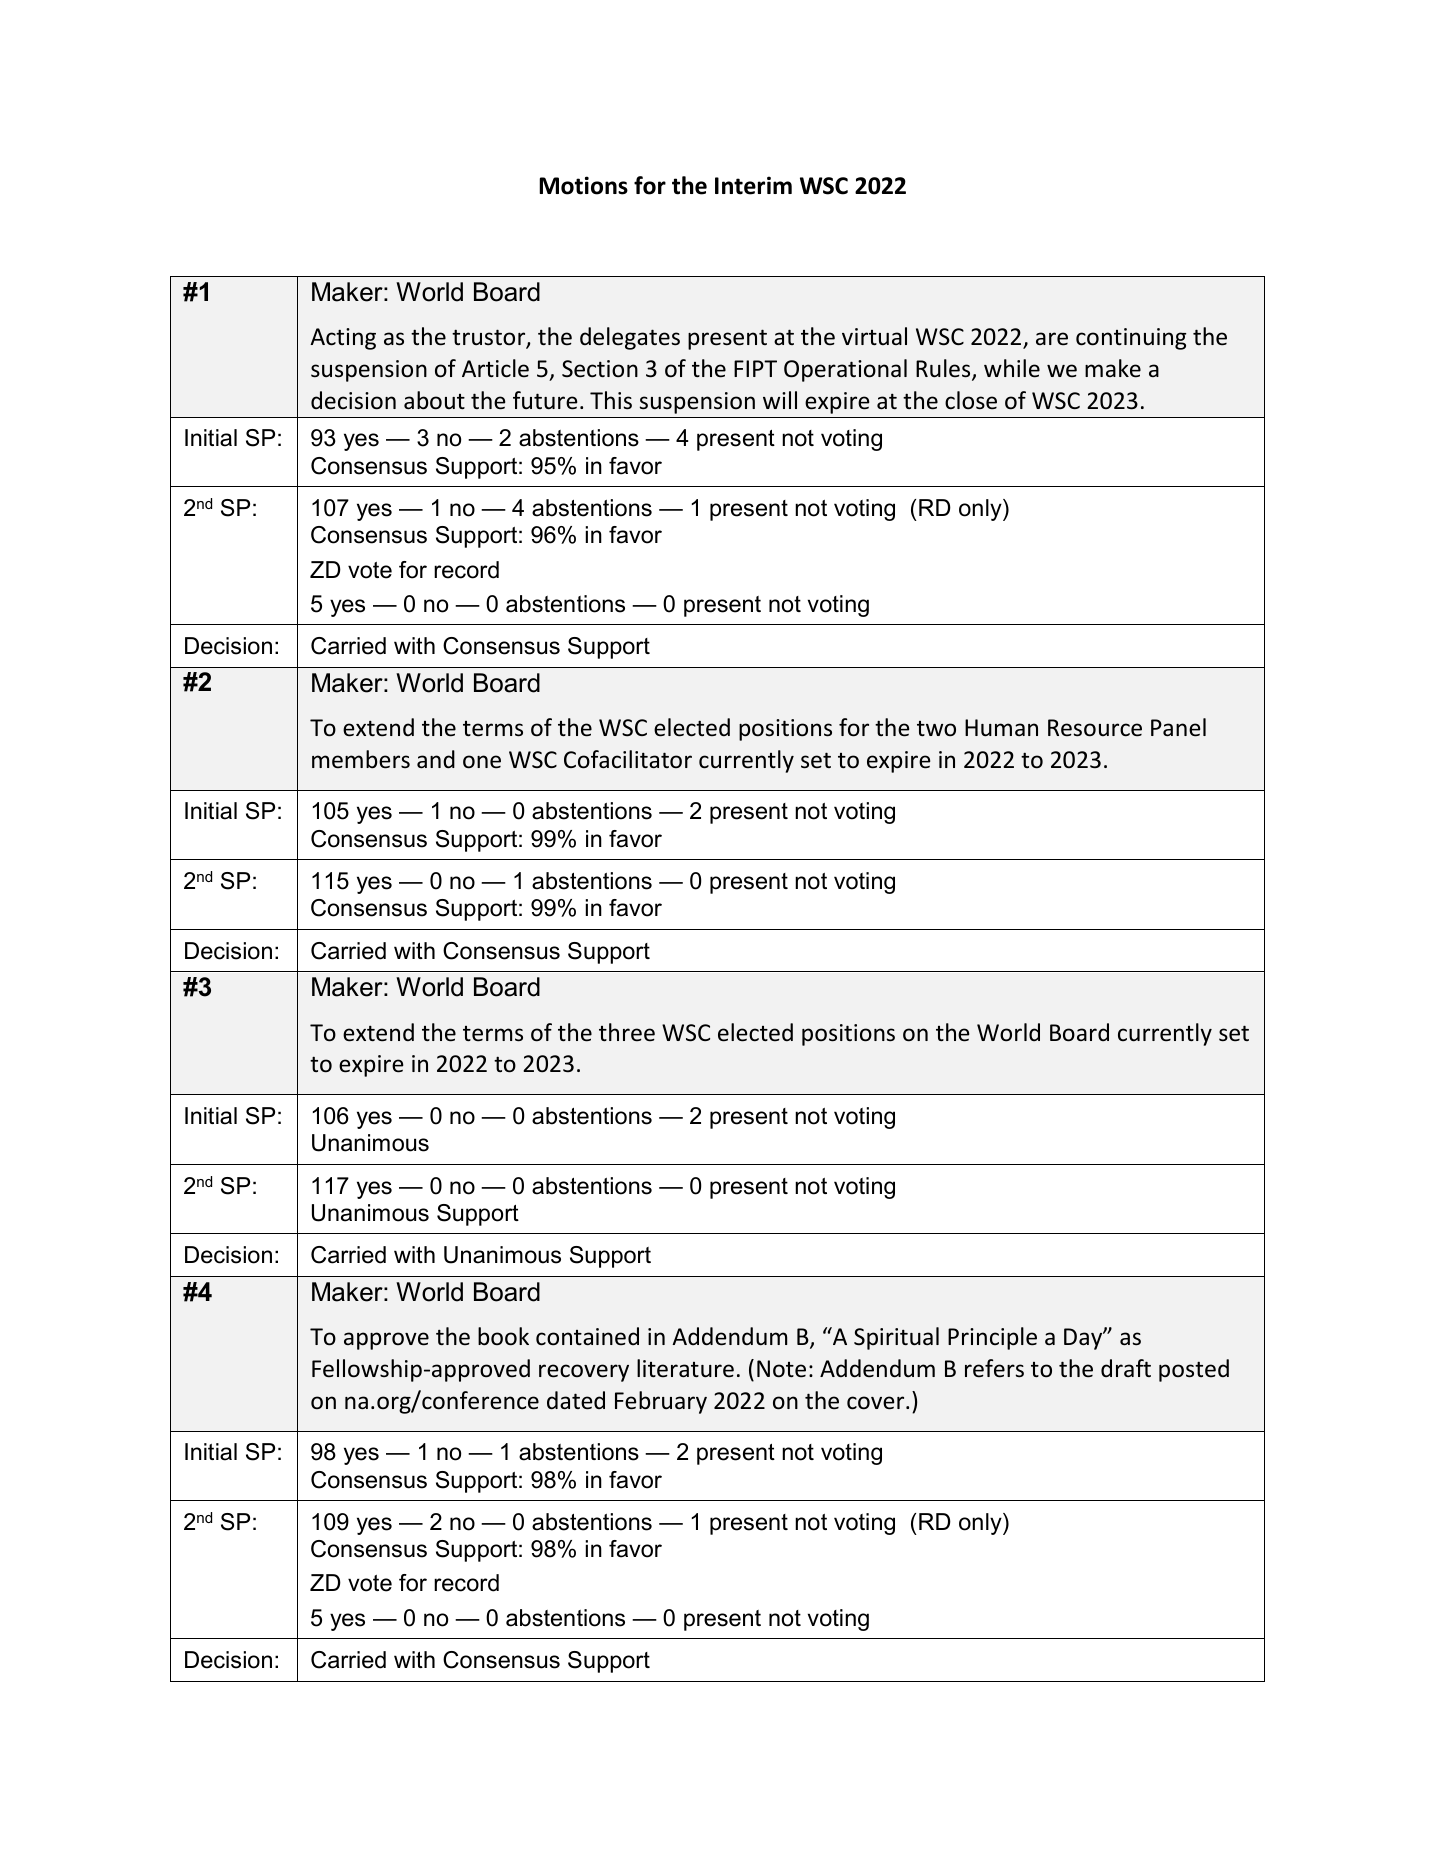  I want to click on draft, so click(1126, 1368).
